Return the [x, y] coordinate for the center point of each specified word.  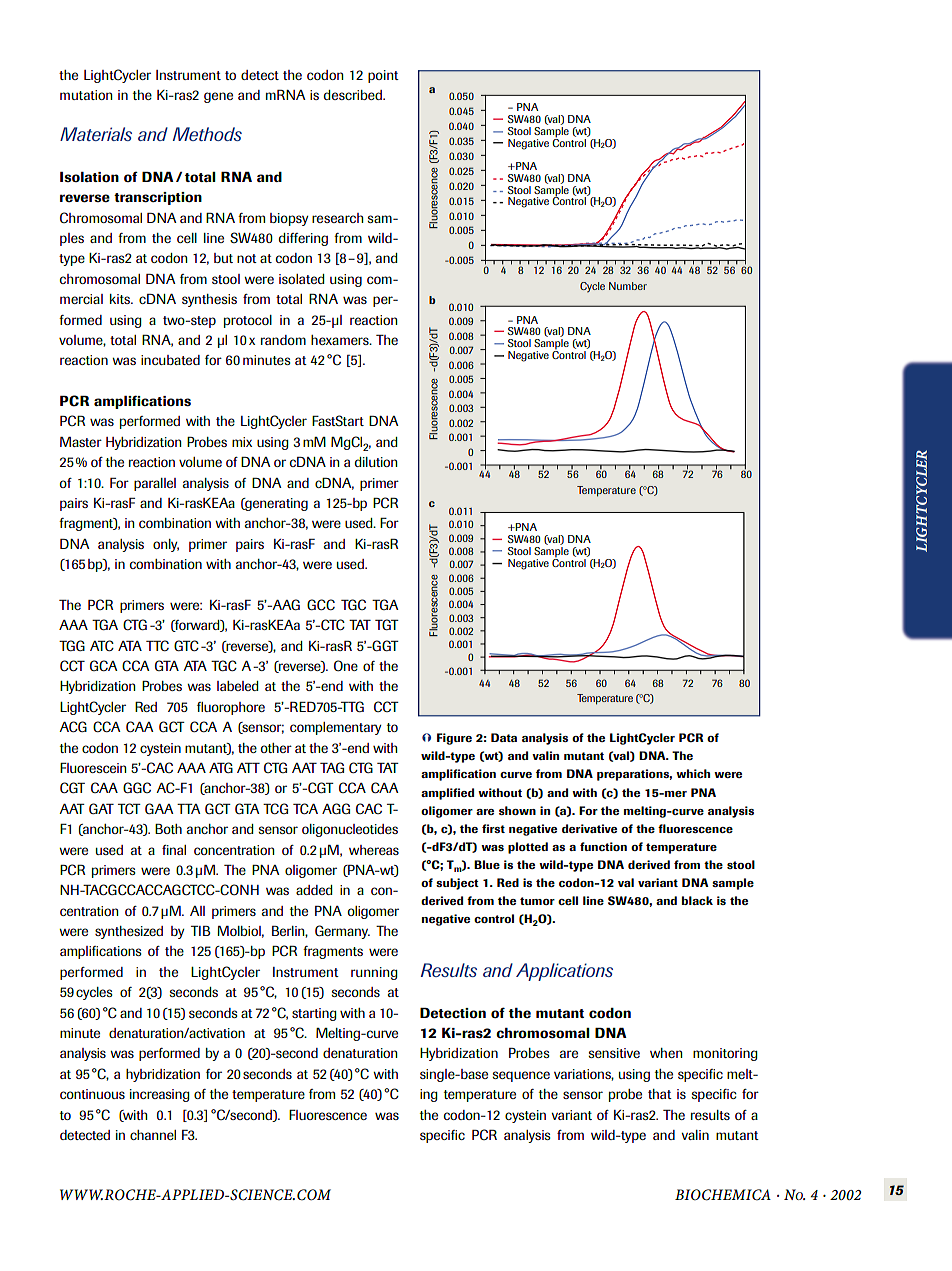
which [693, 773]
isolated [301, 279]
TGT [387, 624]
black [697, 900]
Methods [207, 134]
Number [628, 286]
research [337, 218]
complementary [335, 728]
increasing [160, 1095]
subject [457, 884]
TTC [157, 645]
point [383, 76]
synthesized [129, 932]
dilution [376, 462]
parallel [155, 484]
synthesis [209, 300]
